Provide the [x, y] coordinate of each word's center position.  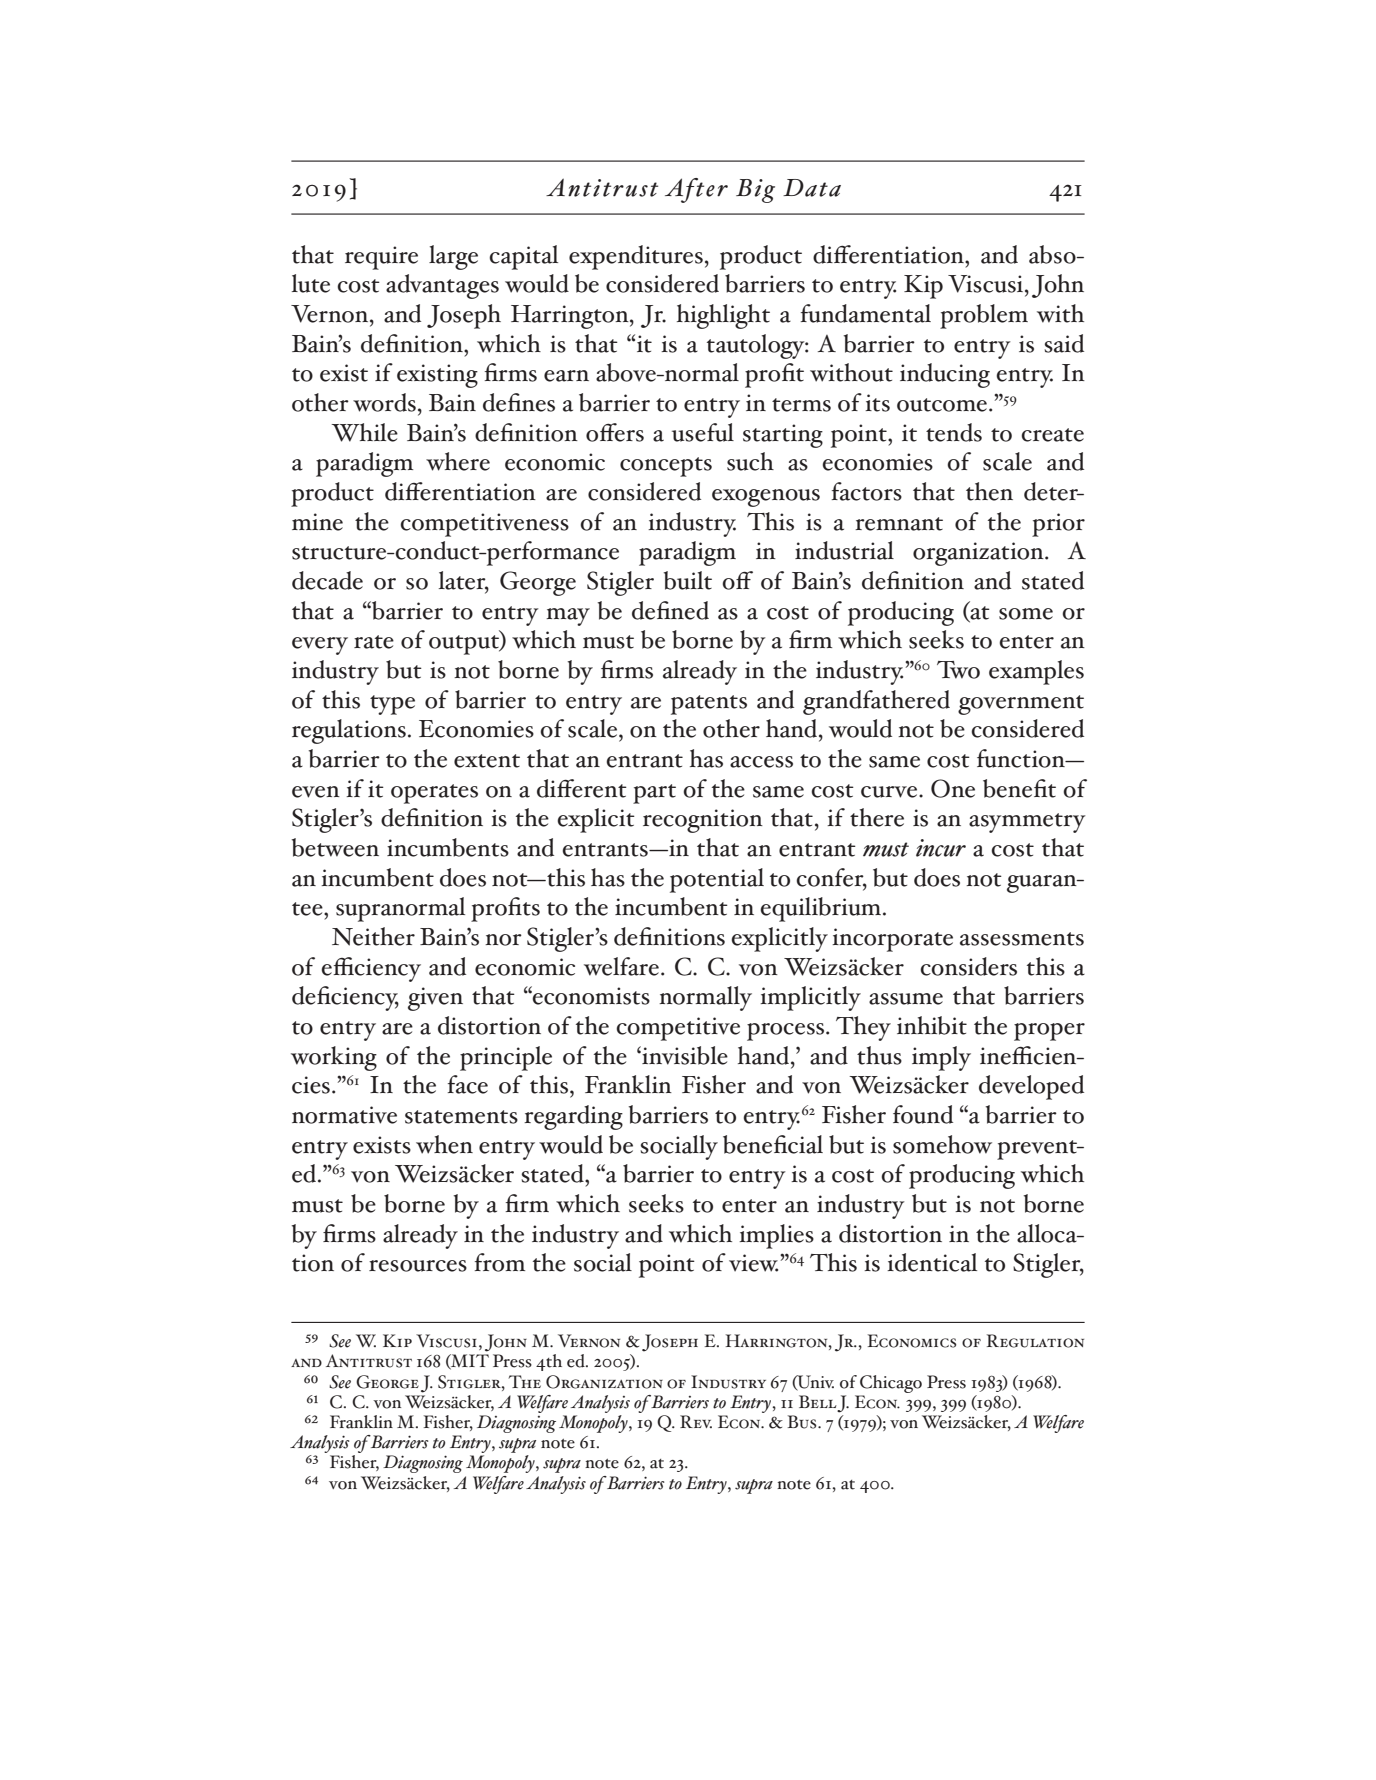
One [953, 788]
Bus [803, 1422]
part [654, 794]
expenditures [636, 257]
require [381, 258]
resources [418, 1266]
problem [984, 316]
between [335, 847]
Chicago [891, 1384]
